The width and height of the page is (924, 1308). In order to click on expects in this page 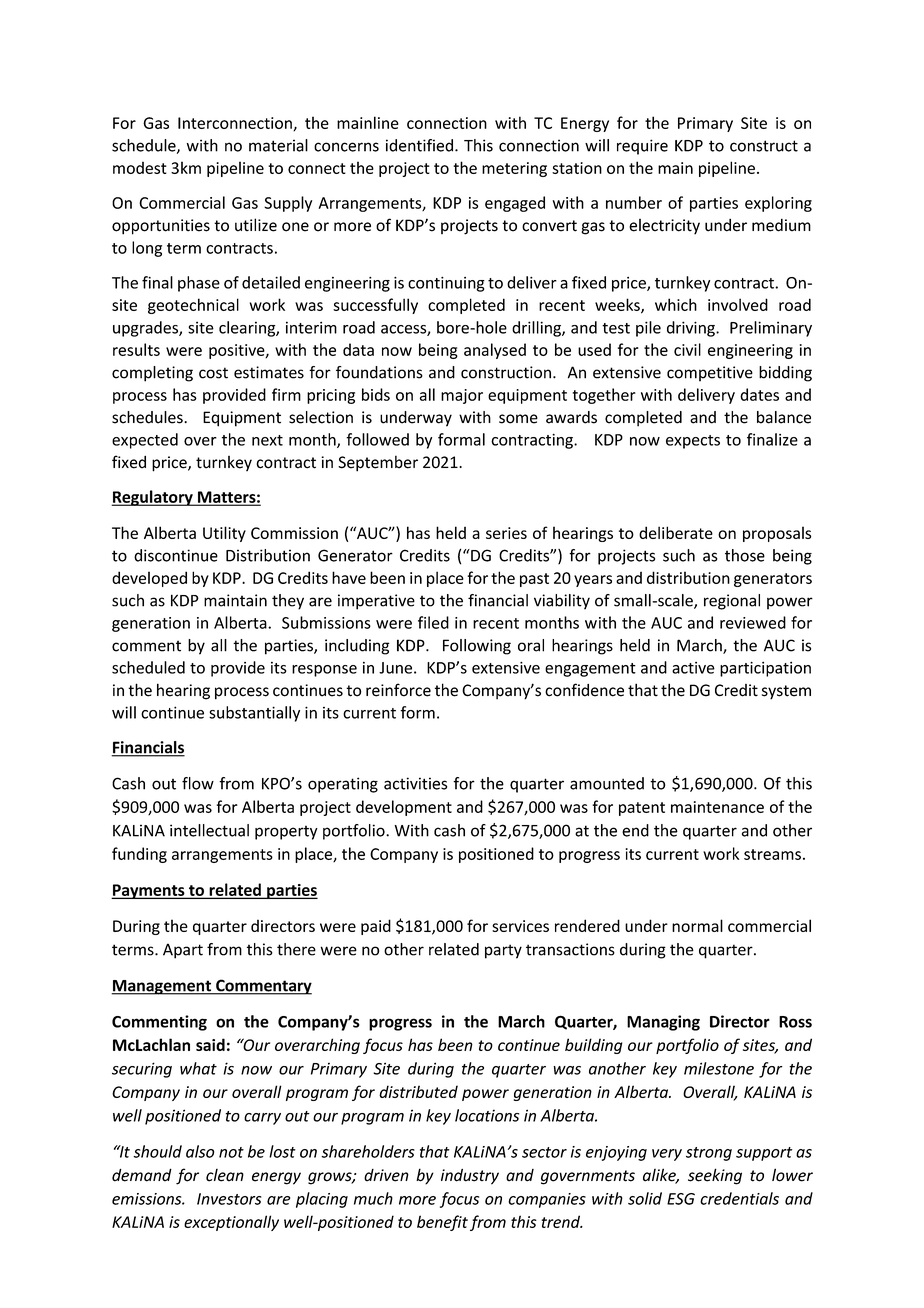, I will do `click(693, 442)`.
